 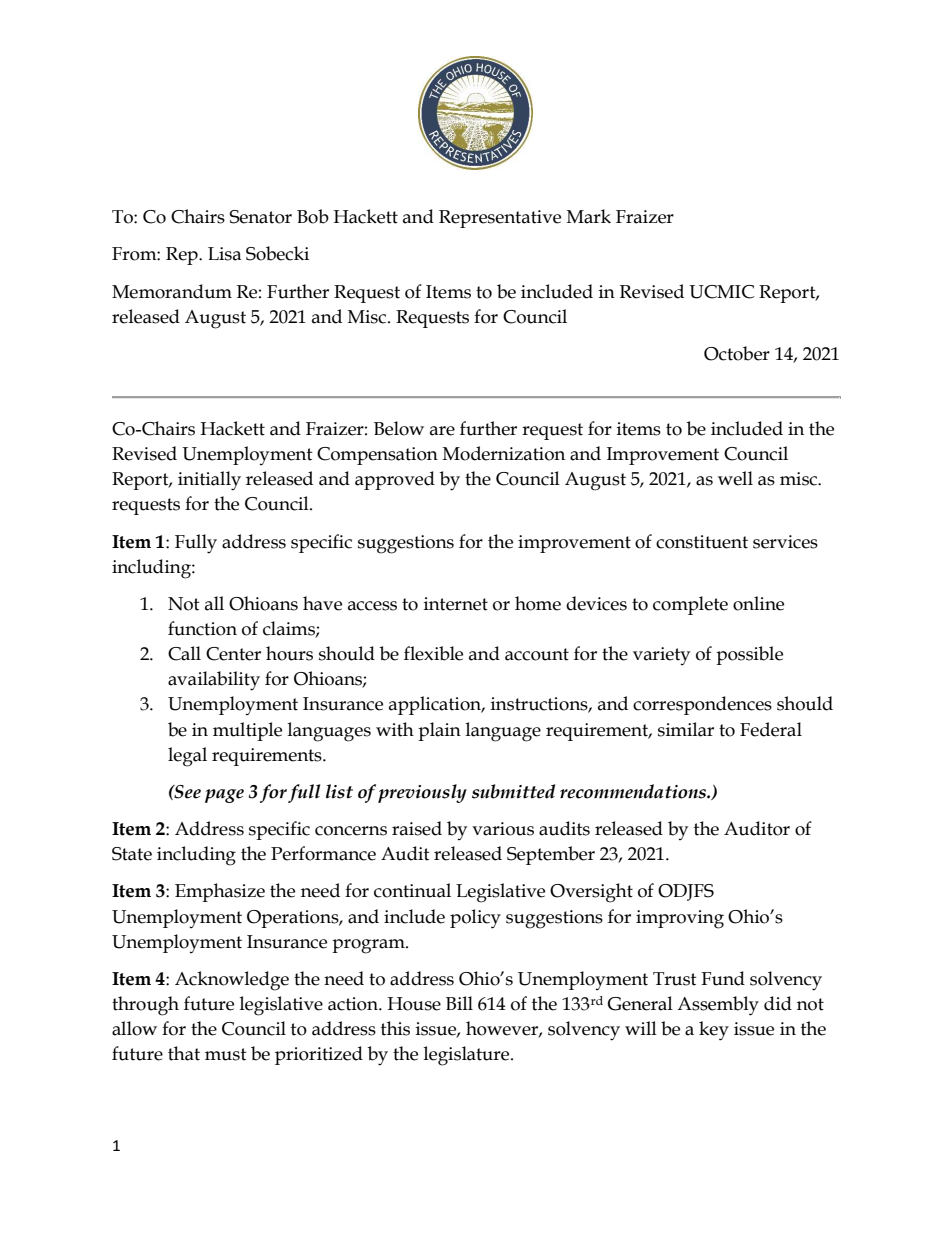 What do you see at coordinates (468, 1056) in the screenshot?
I see `legislature` at bounding box center [468, 1056].
